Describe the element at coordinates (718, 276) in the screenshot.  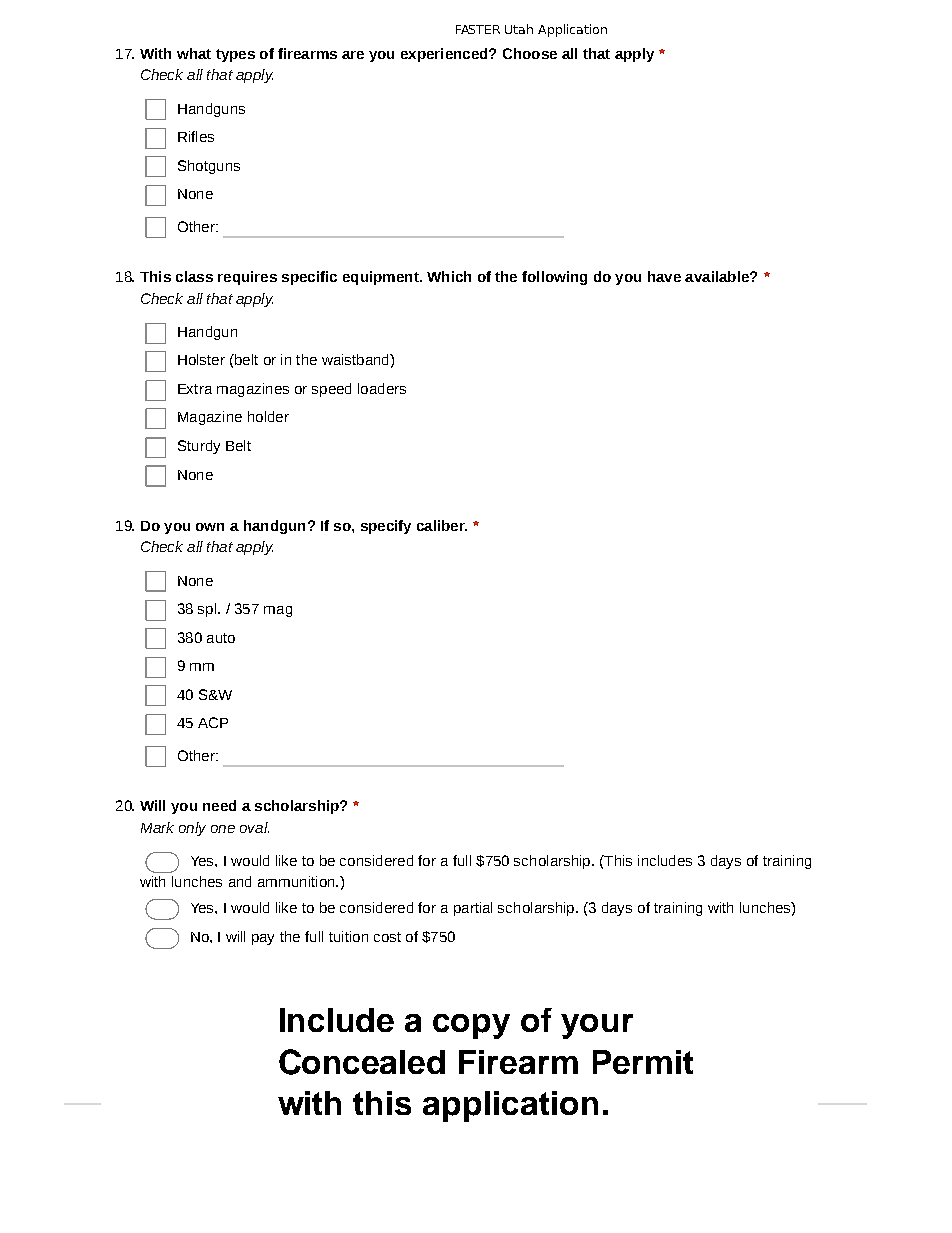
I see `available` at that location.
